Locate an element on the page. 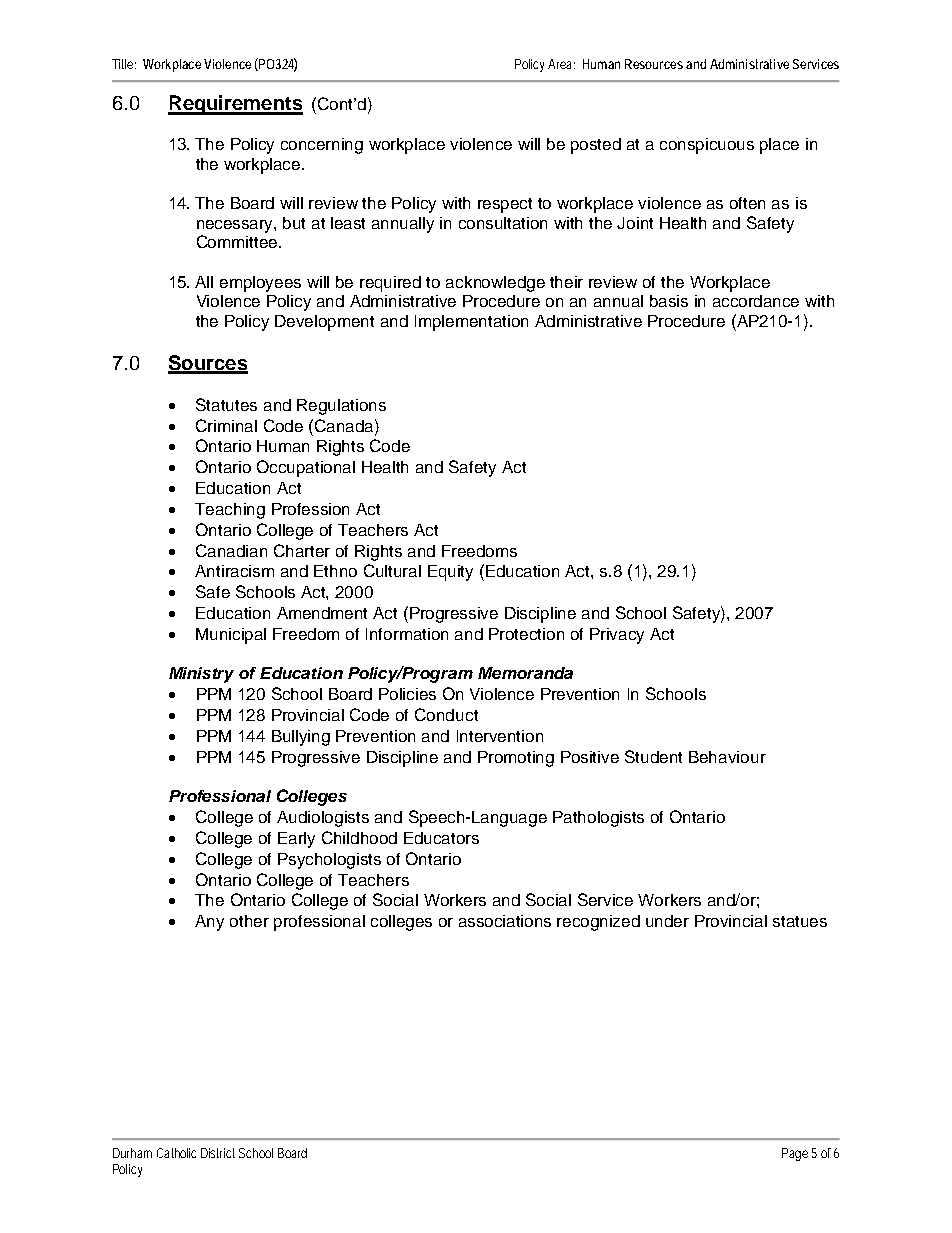  associations is located at coordinates (505, 921).
